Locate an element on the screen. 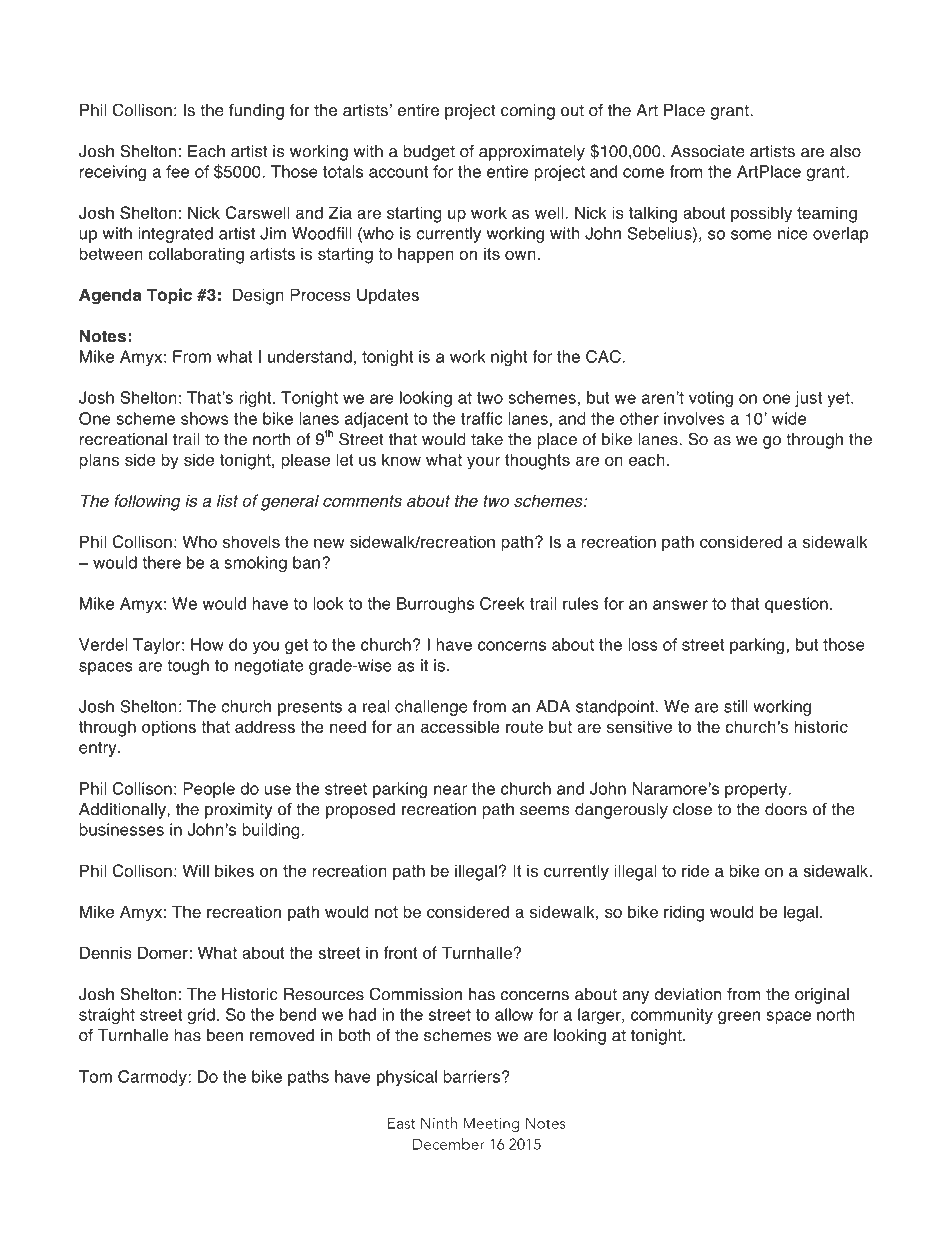  Carmody is located at coordinates (152, 1078).
